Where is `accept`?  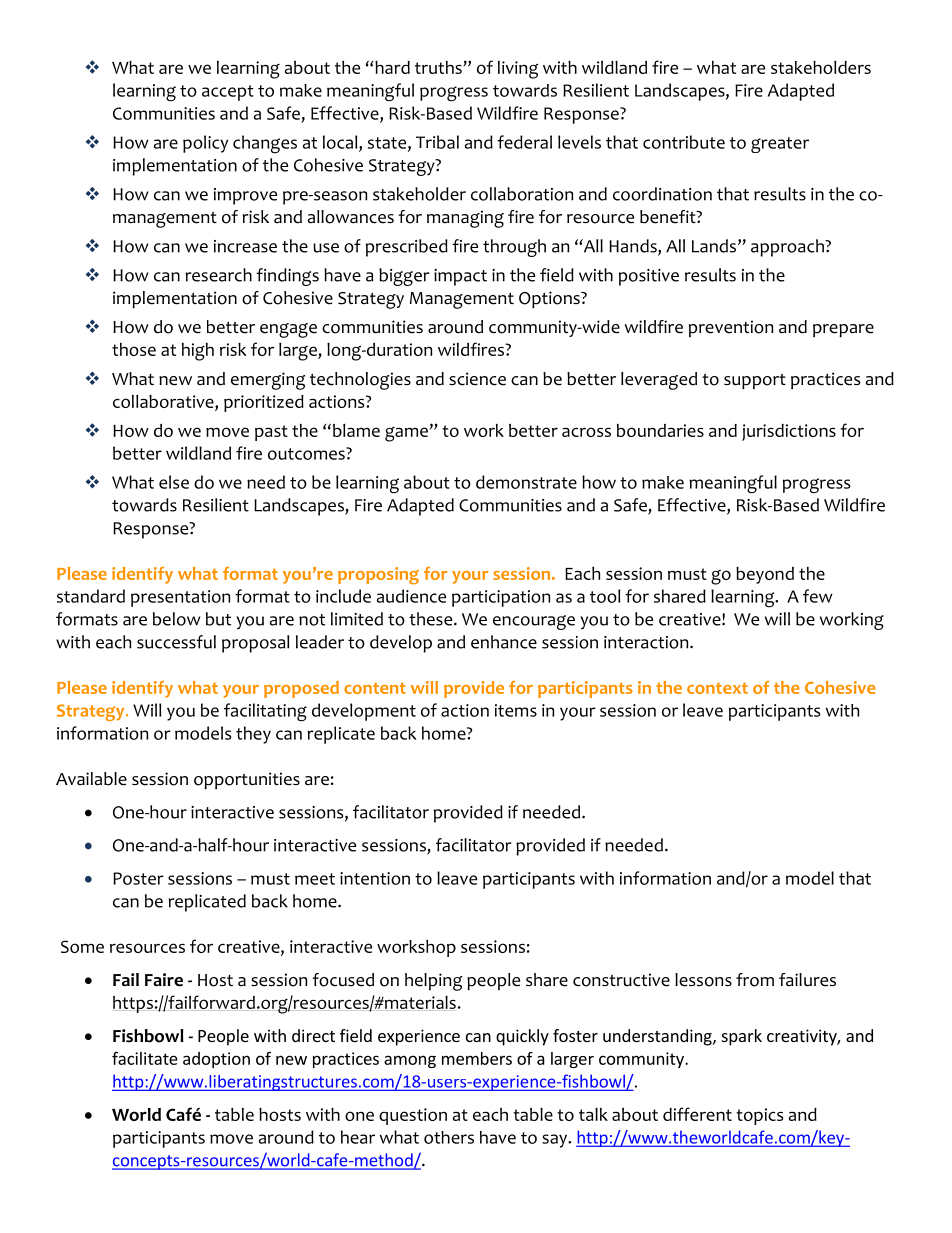 accept is located at coordinates (228, 93).
